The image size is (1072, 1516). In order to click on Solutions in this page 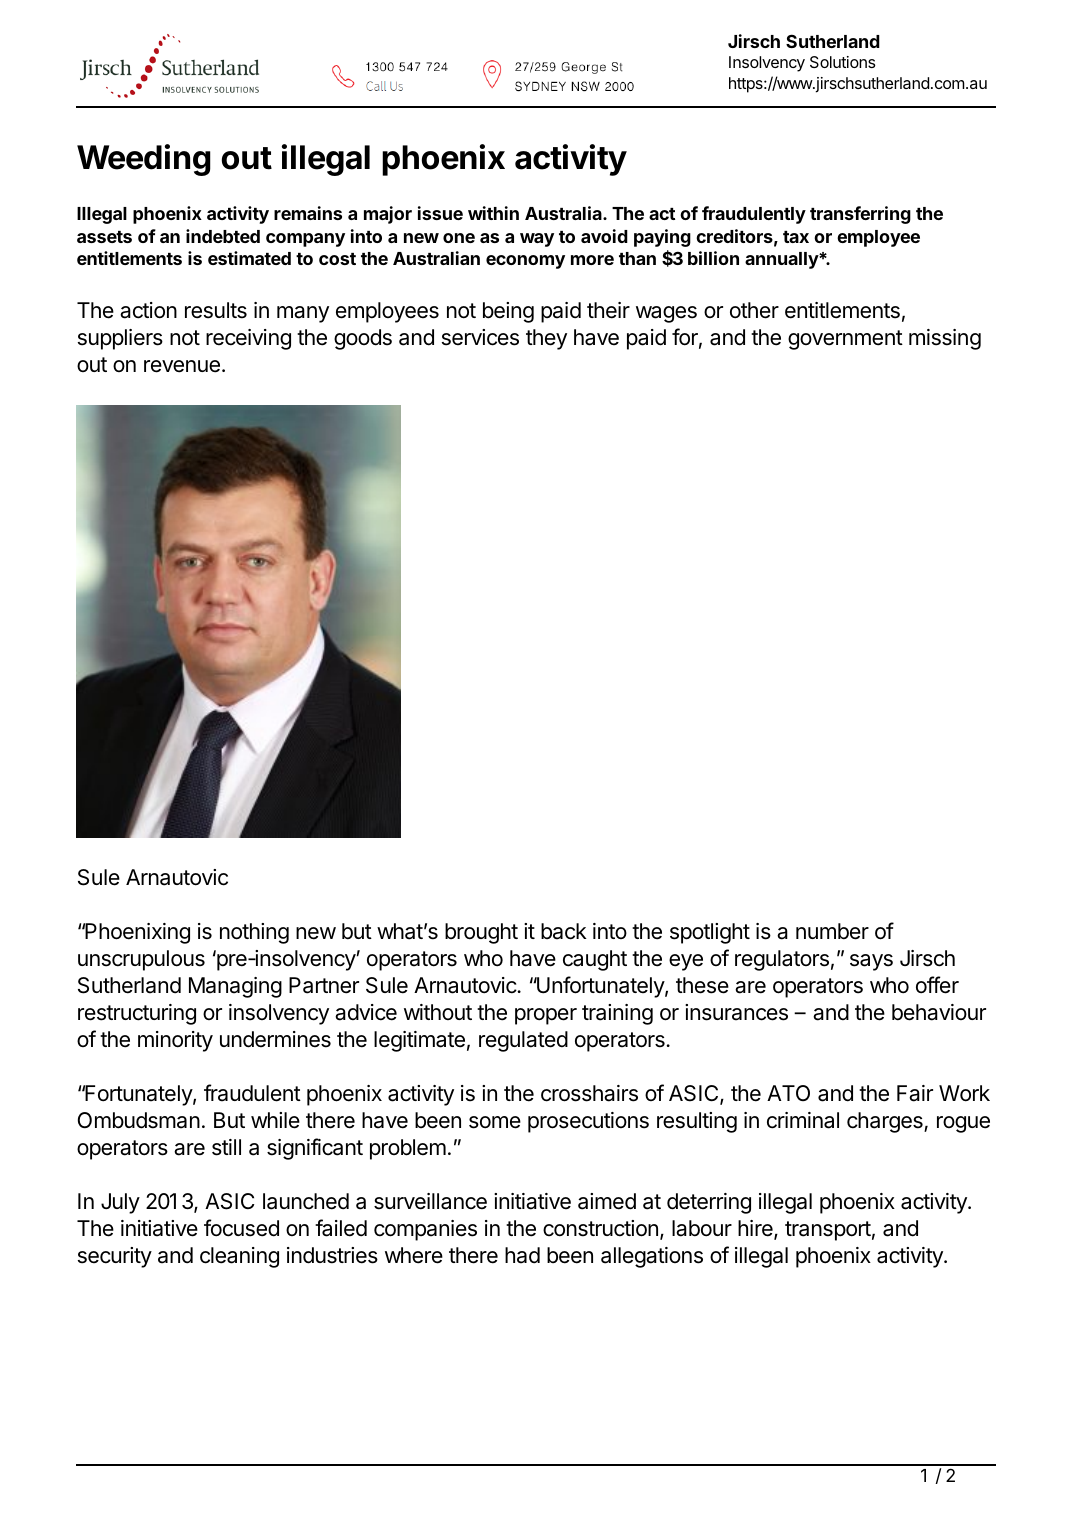, I will do `click(843, 62)`.
